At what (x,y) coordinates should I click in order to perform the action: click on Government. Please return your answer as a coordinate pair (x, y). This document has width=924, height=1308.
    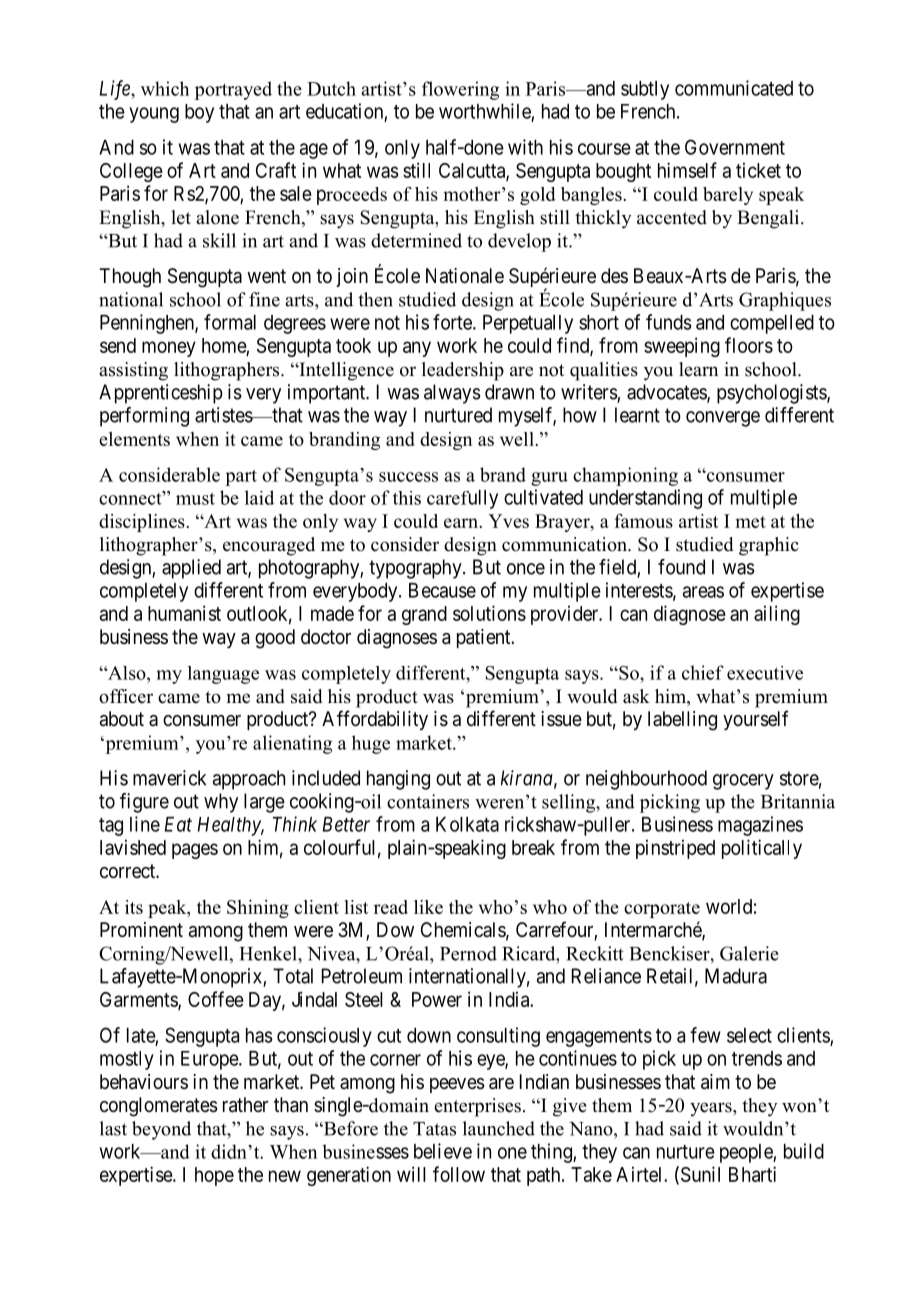
    Looking at the image, I should click on (735, 147).
